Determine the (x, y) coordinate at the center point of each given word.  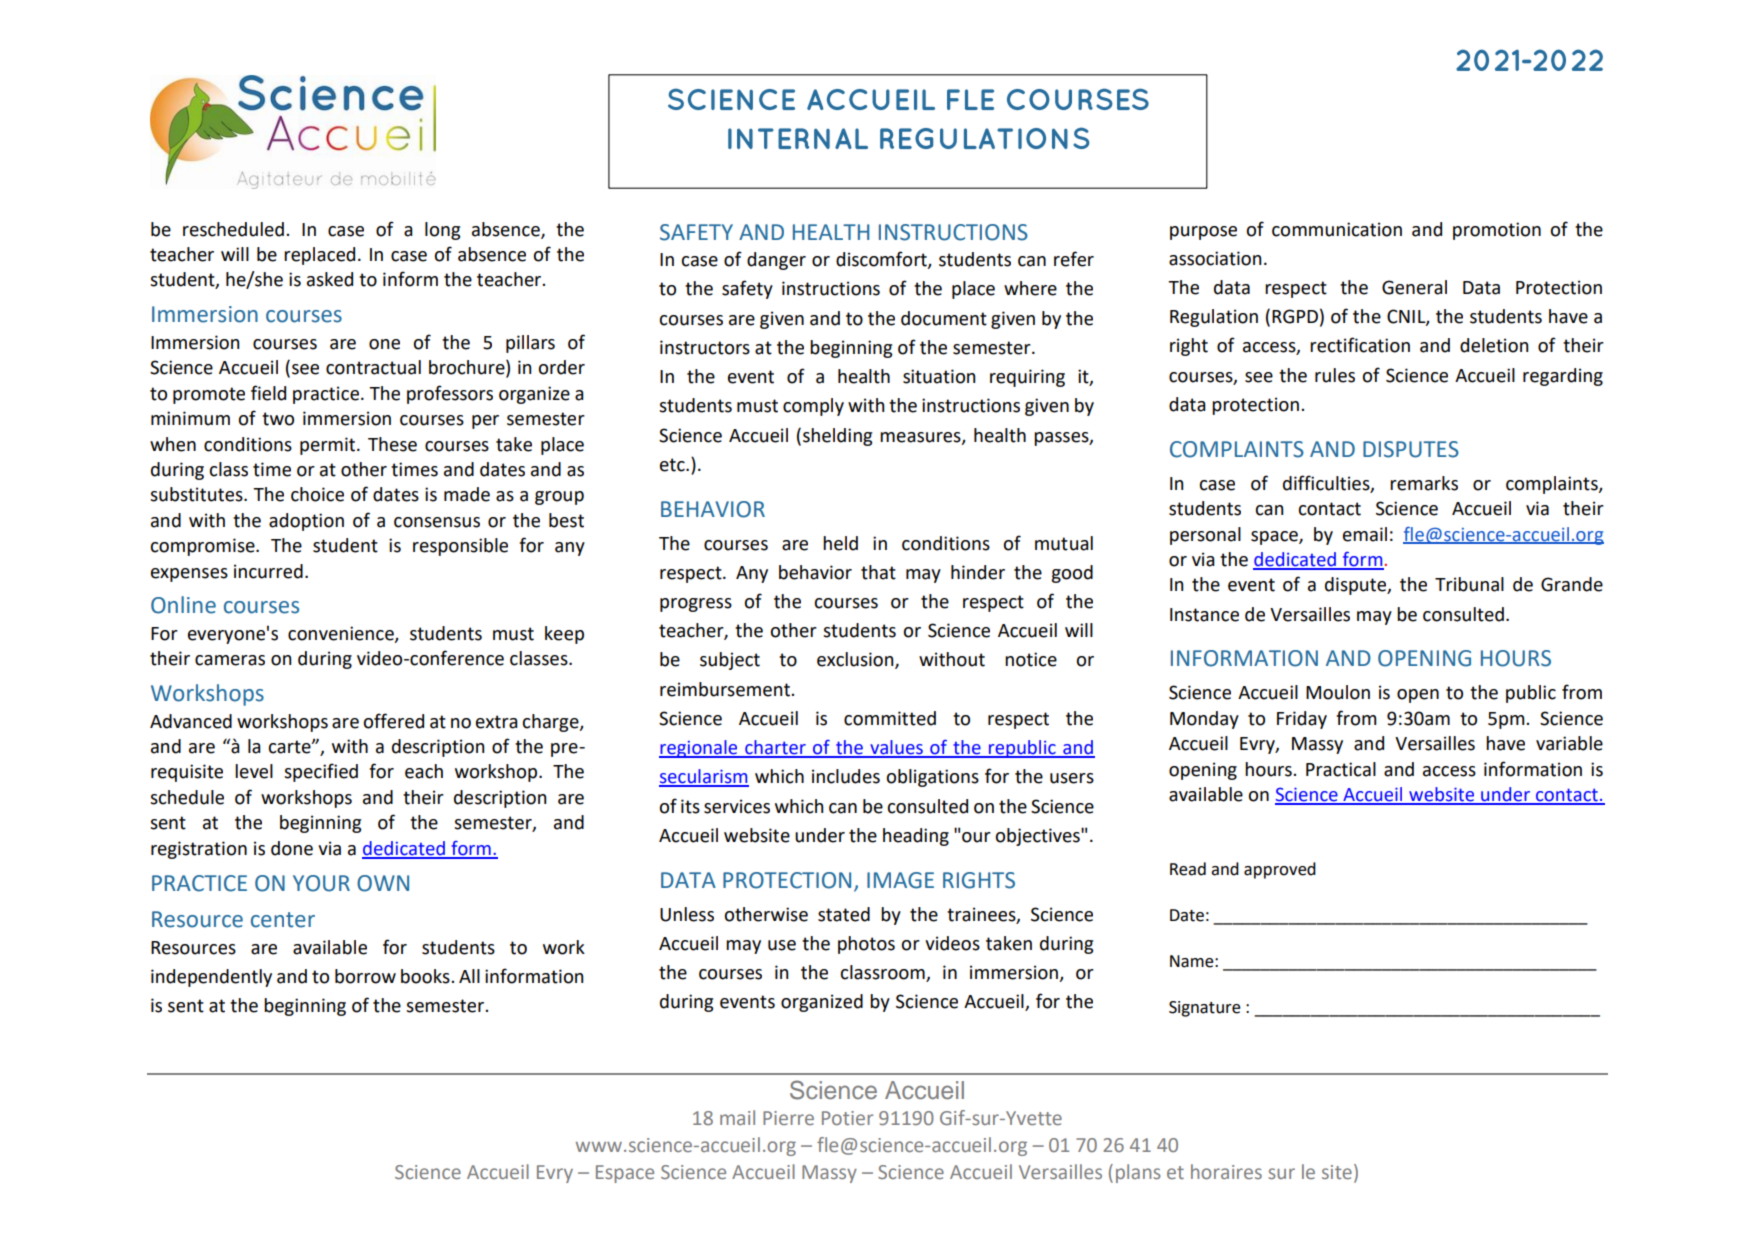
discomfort (882, 260)
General (1414, 287)
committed (890, 718)
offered (393, 721)
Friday (1302, 720)
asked (330, 279)
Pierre (788, 1118)
